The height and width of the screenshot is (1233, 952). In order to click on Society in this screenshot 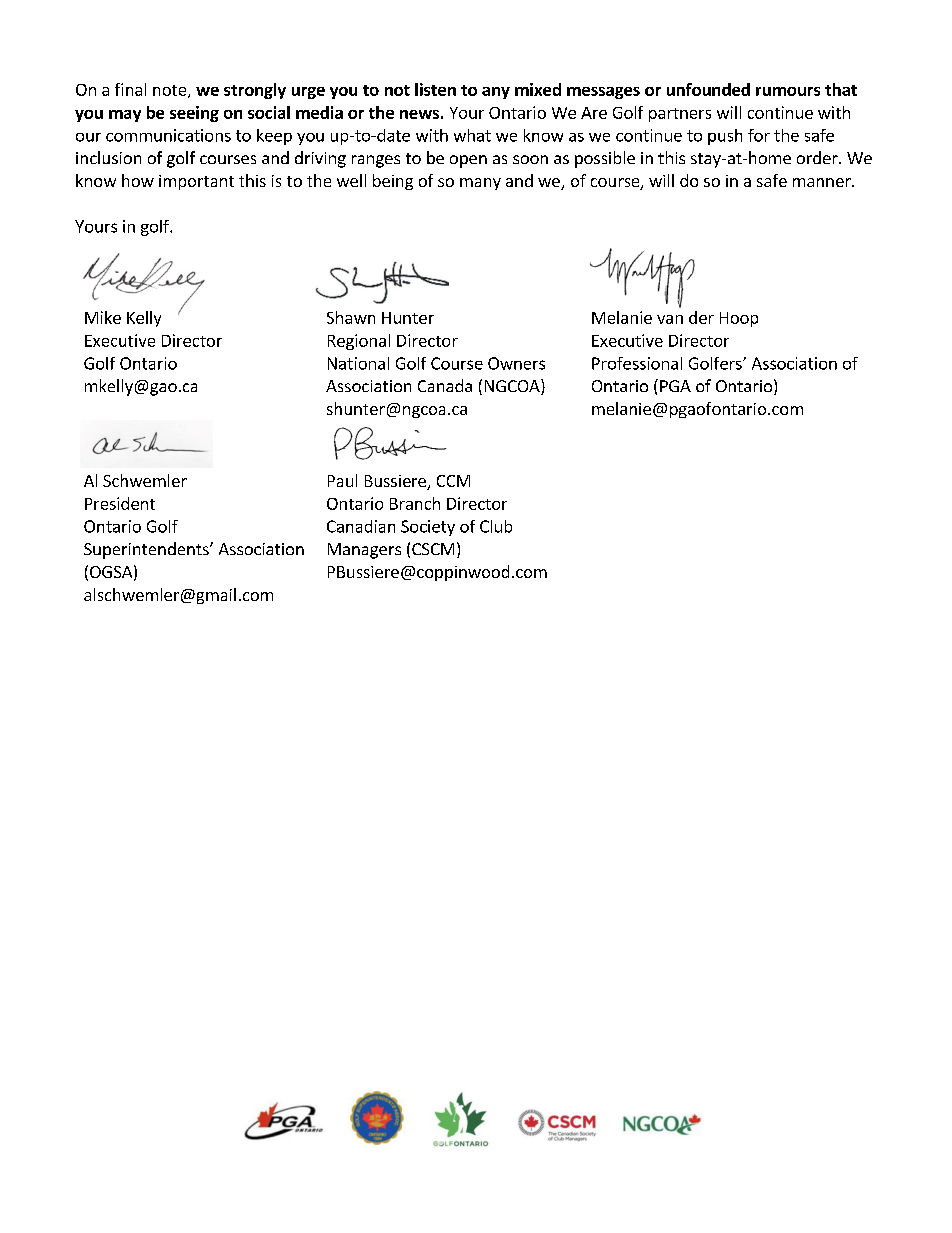, I will do `click(428, 528)`.
